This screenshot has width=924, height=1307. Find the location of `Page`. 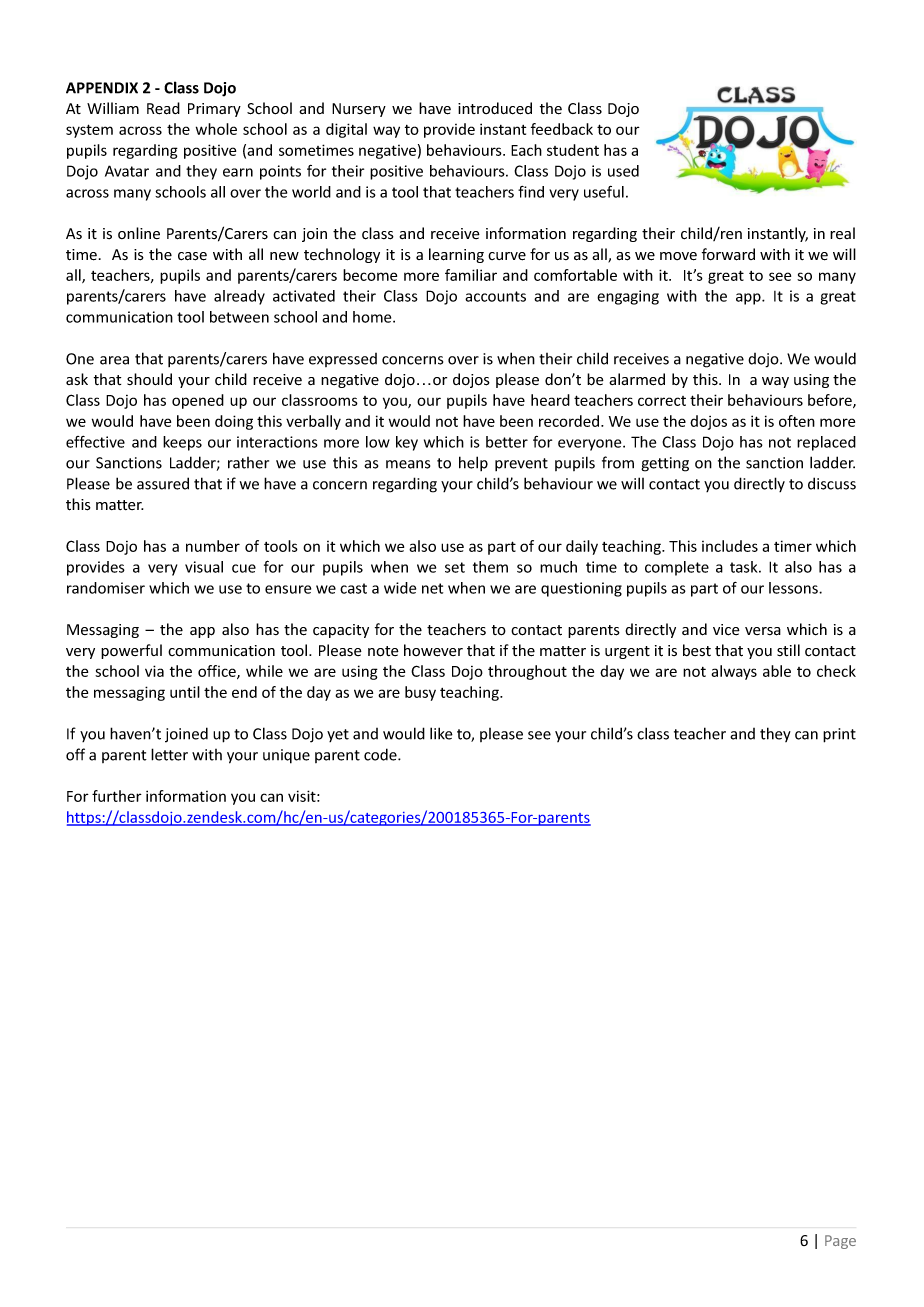

Page is located at coordinates (840, 1242).
